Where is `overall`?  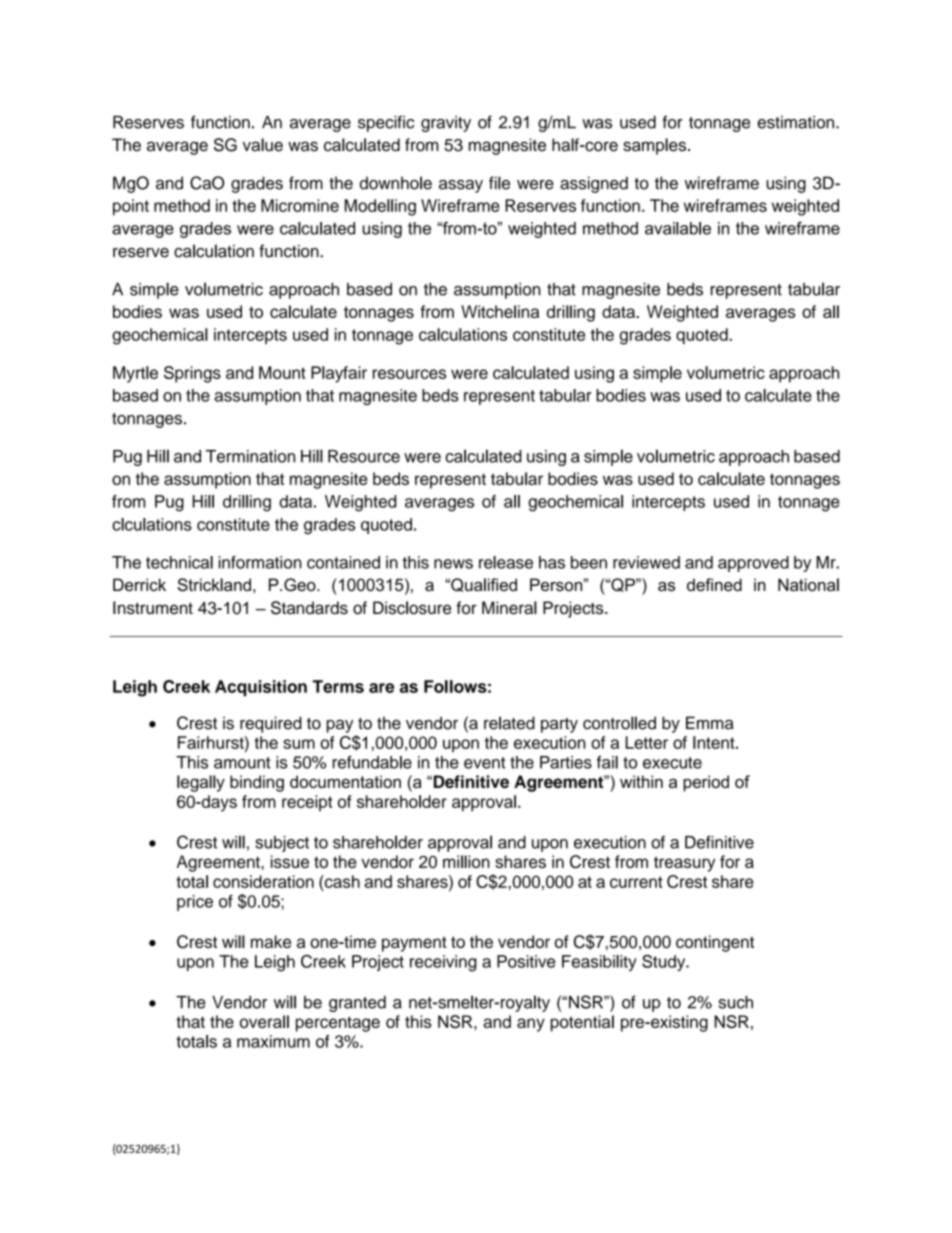 overall is located at coordinates (264, 1021).
